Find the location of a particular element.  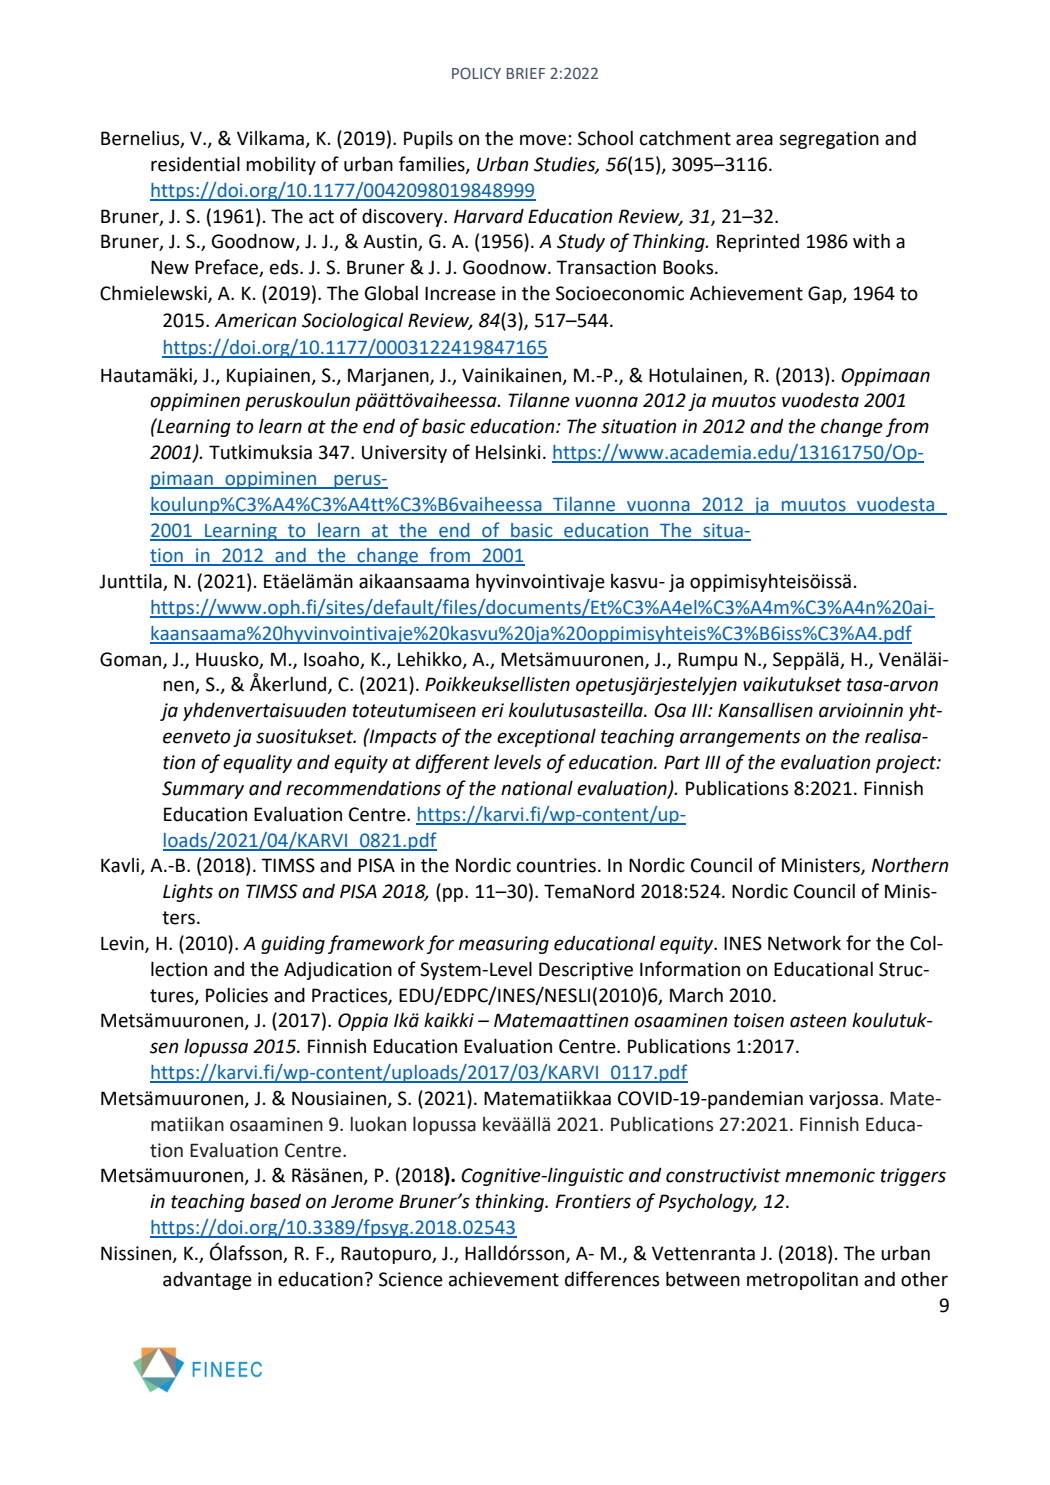

based is located at coordinates (275, 1201).
